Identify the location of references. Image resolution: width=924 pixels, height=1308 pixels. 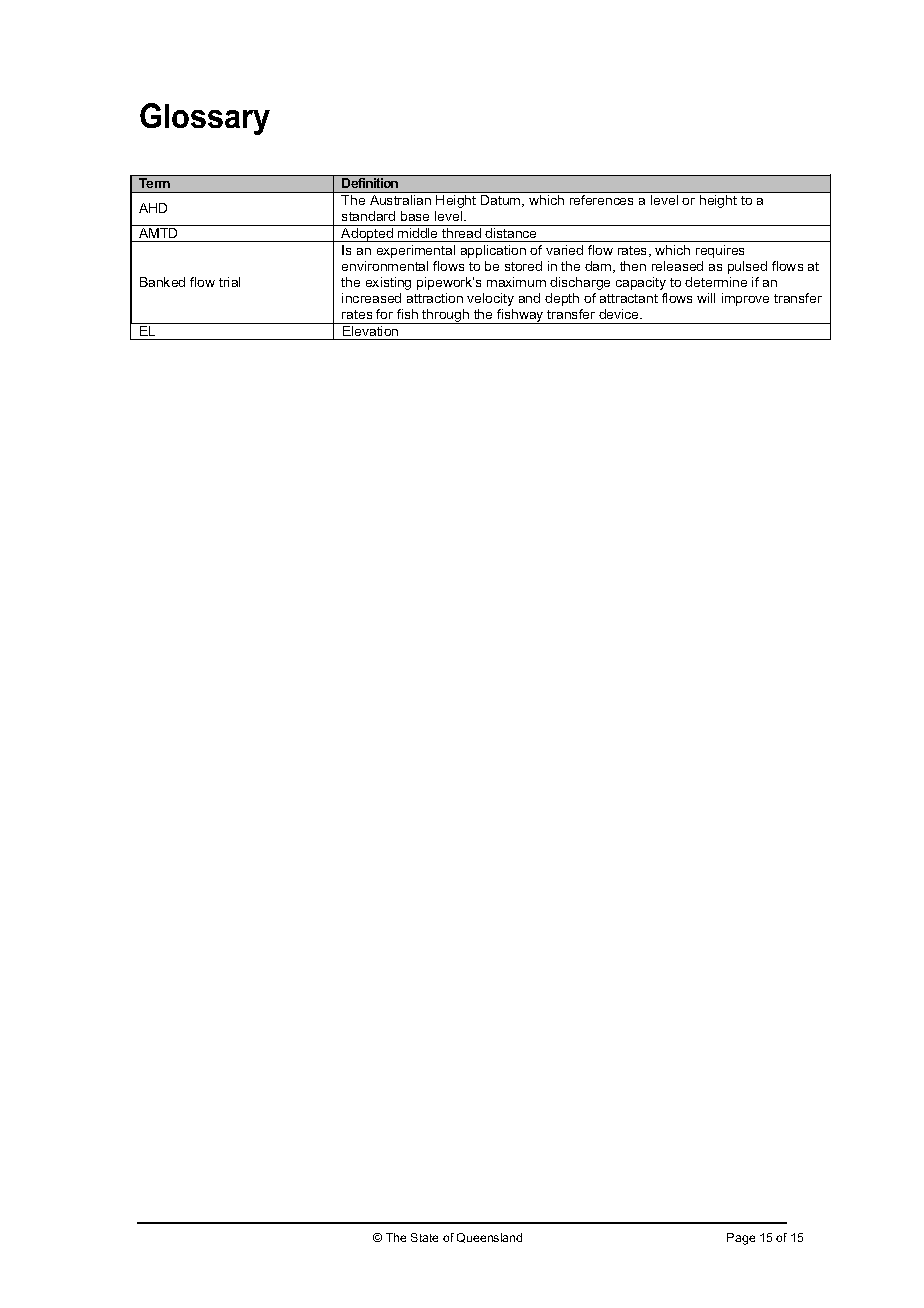
(601, 200).
